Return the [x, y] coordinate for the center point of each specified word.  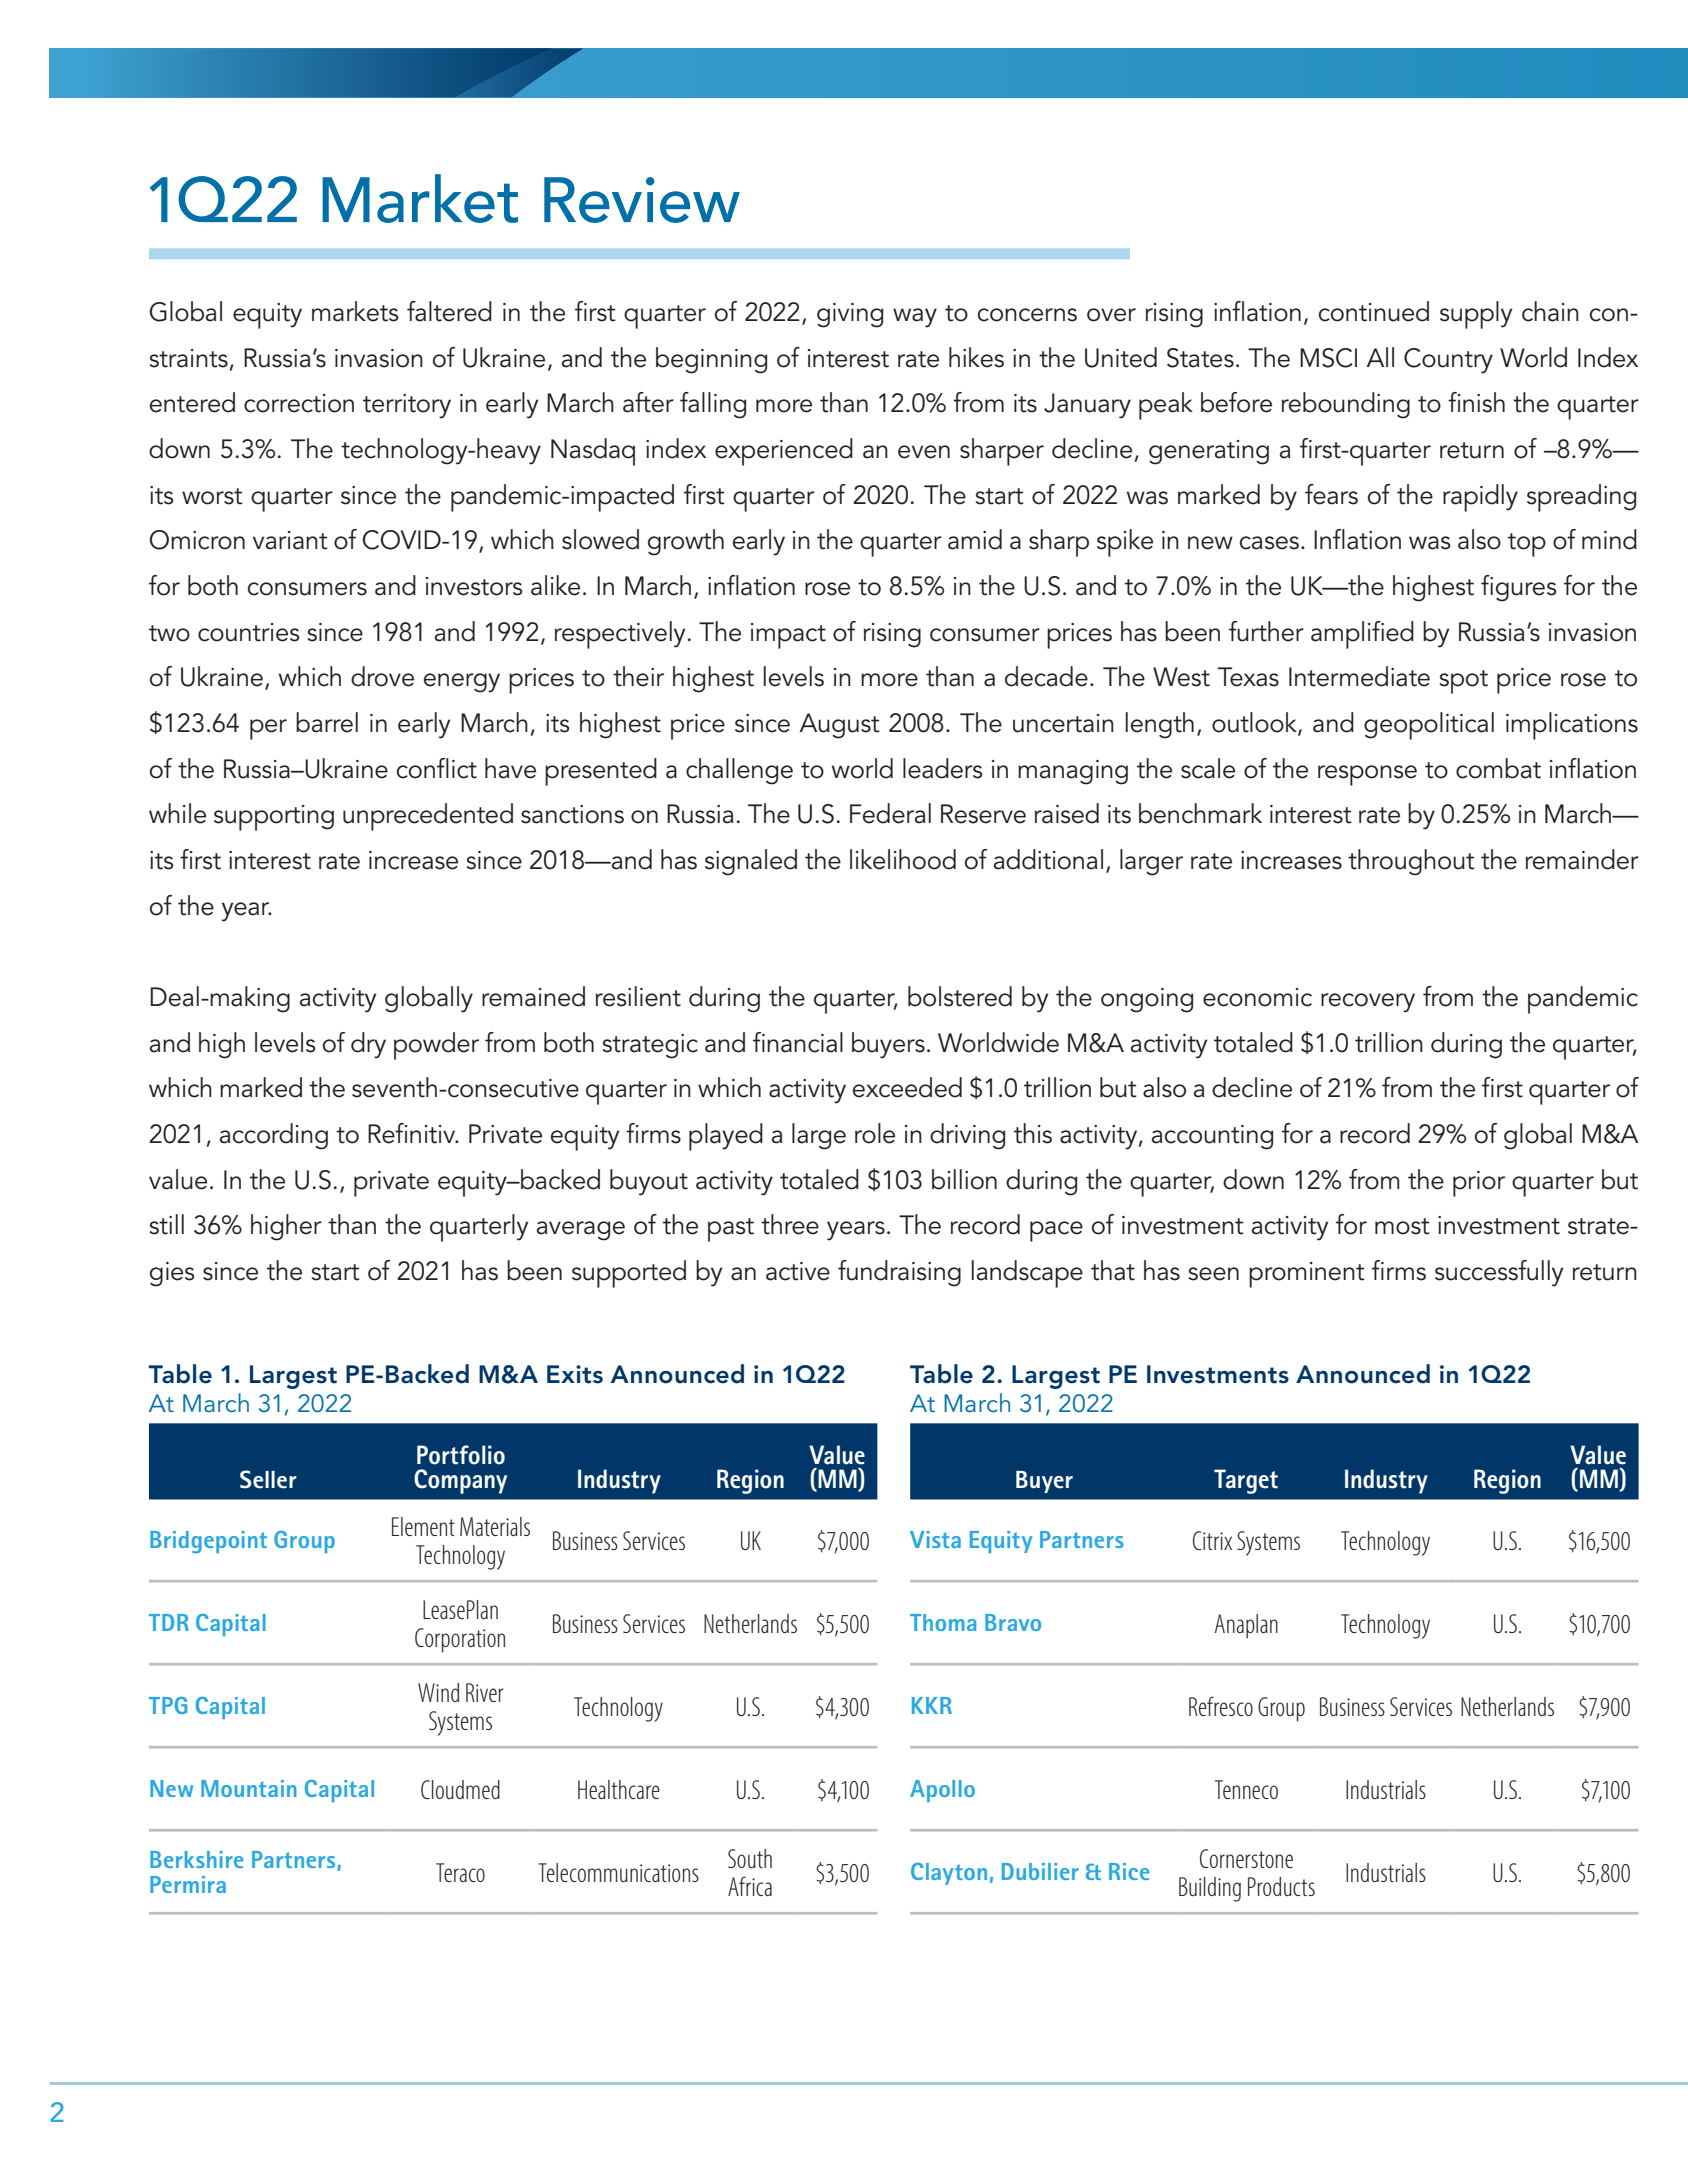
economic [1257, 997]
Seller [268, 1479]
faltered [449, 311]
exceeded [907, 1087]
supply [1476, 315]
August [839, 726]
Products [1281, 1886]
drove [382, 676]
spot [1464, 682]
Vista [935, 1539]
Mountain [249, 1788]
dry [368, 1045]
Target [1246, 1481]
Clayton [949, 1874]
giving [850, 315]
